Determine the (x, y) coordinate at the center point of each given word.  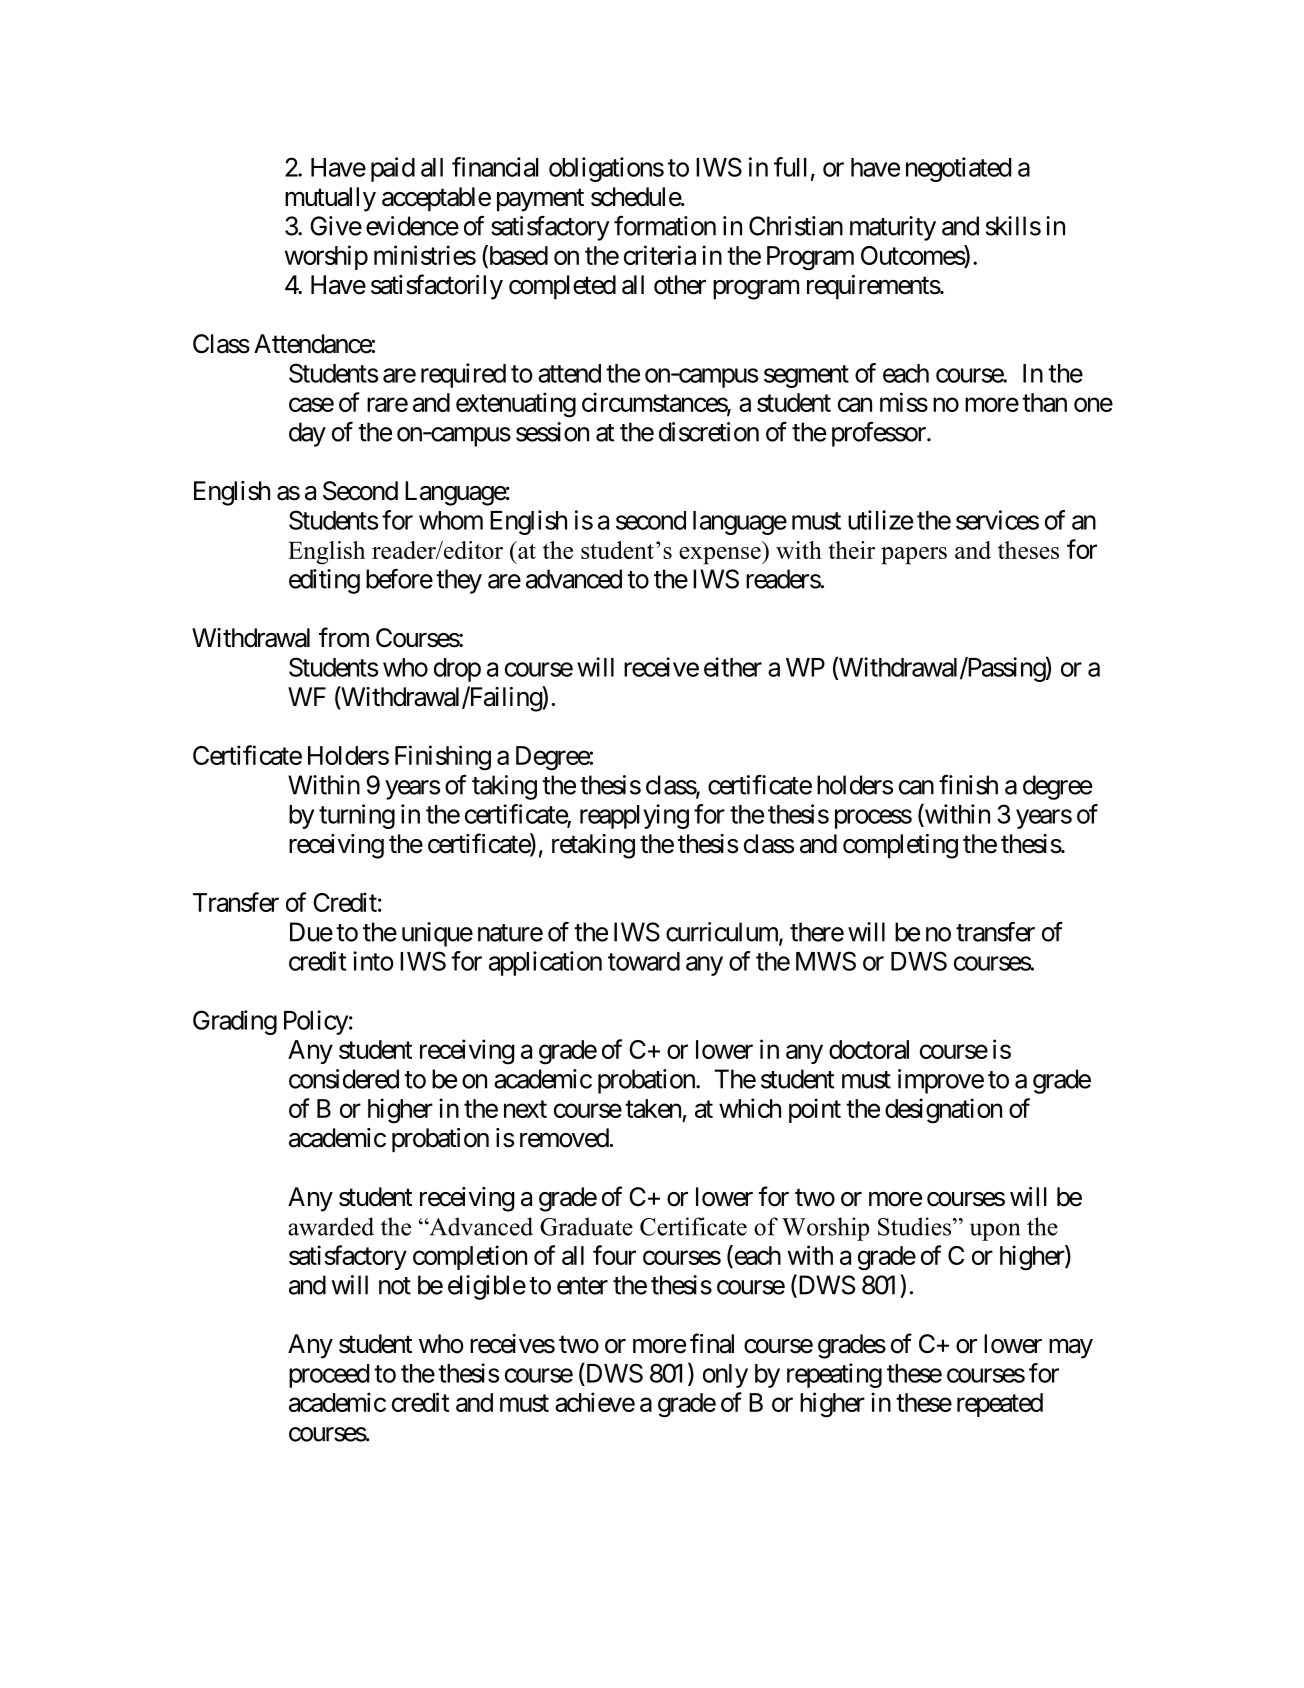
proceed (329, 1376)
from (344, 637)
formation (665, 225)
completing (900, 846)
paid (393, 169)
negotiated (958, 169)
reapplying (634, 816)
